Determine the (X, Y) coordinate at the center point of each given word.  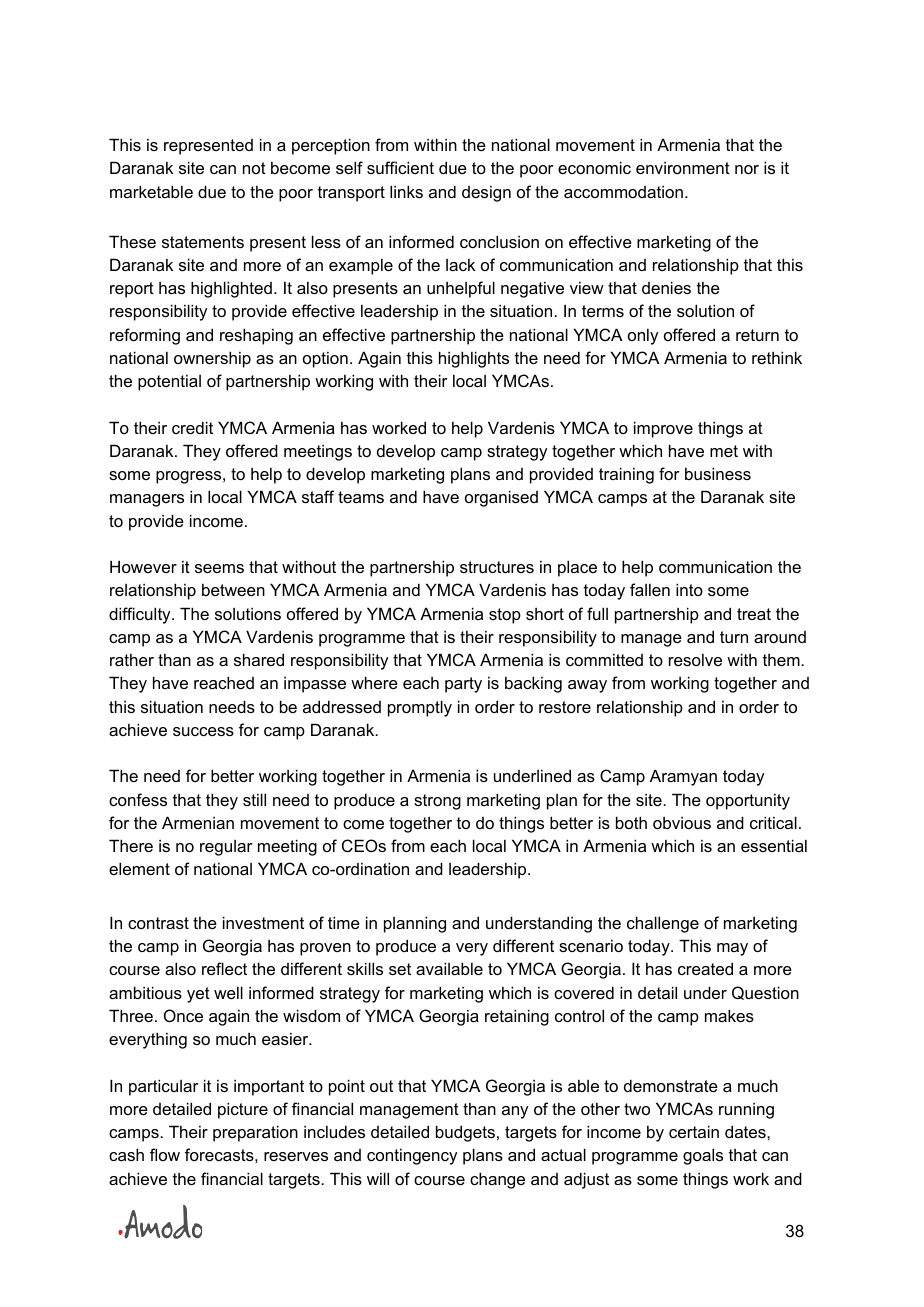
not (254, 168)
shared (259, 659)
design (486, 194)
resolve (695, 660)
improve (663, 429)
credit (192, 427)
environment (683, 168)
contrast (158, 923)
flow (165, 1154)
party (463, 685)
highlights (474, 359)
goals (703, 1156)
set (400, 969)
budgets (465, 1133)
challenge (663, 924)
